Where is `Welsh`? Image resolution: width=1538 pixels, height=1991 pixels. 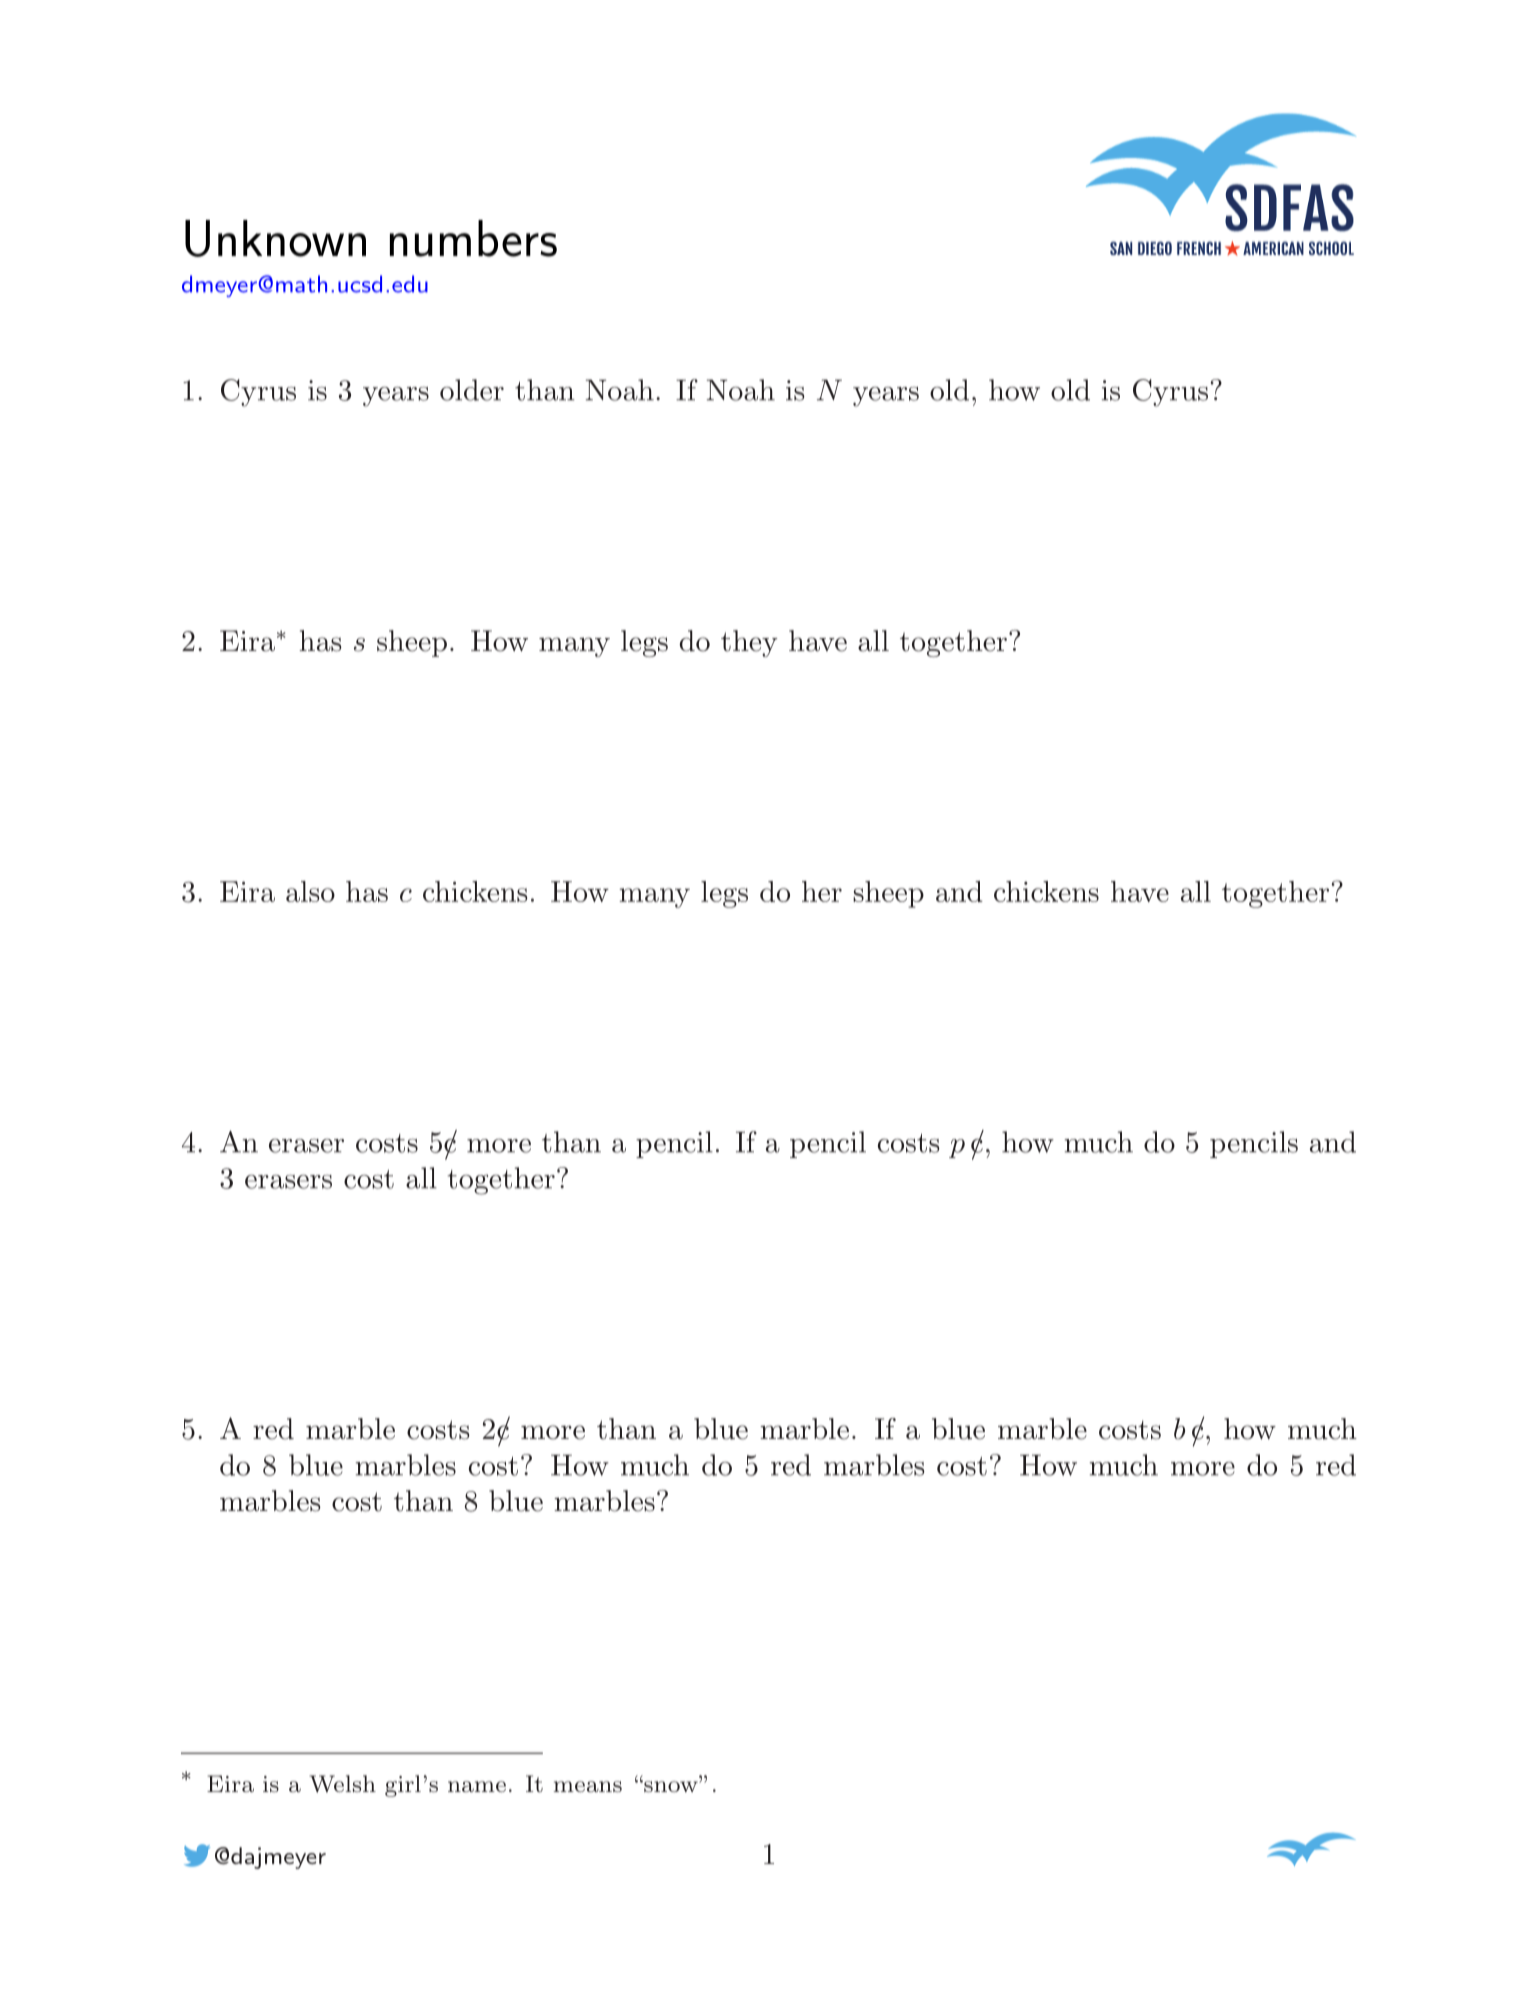 Welsh is located at coordinates (343, 1784).
